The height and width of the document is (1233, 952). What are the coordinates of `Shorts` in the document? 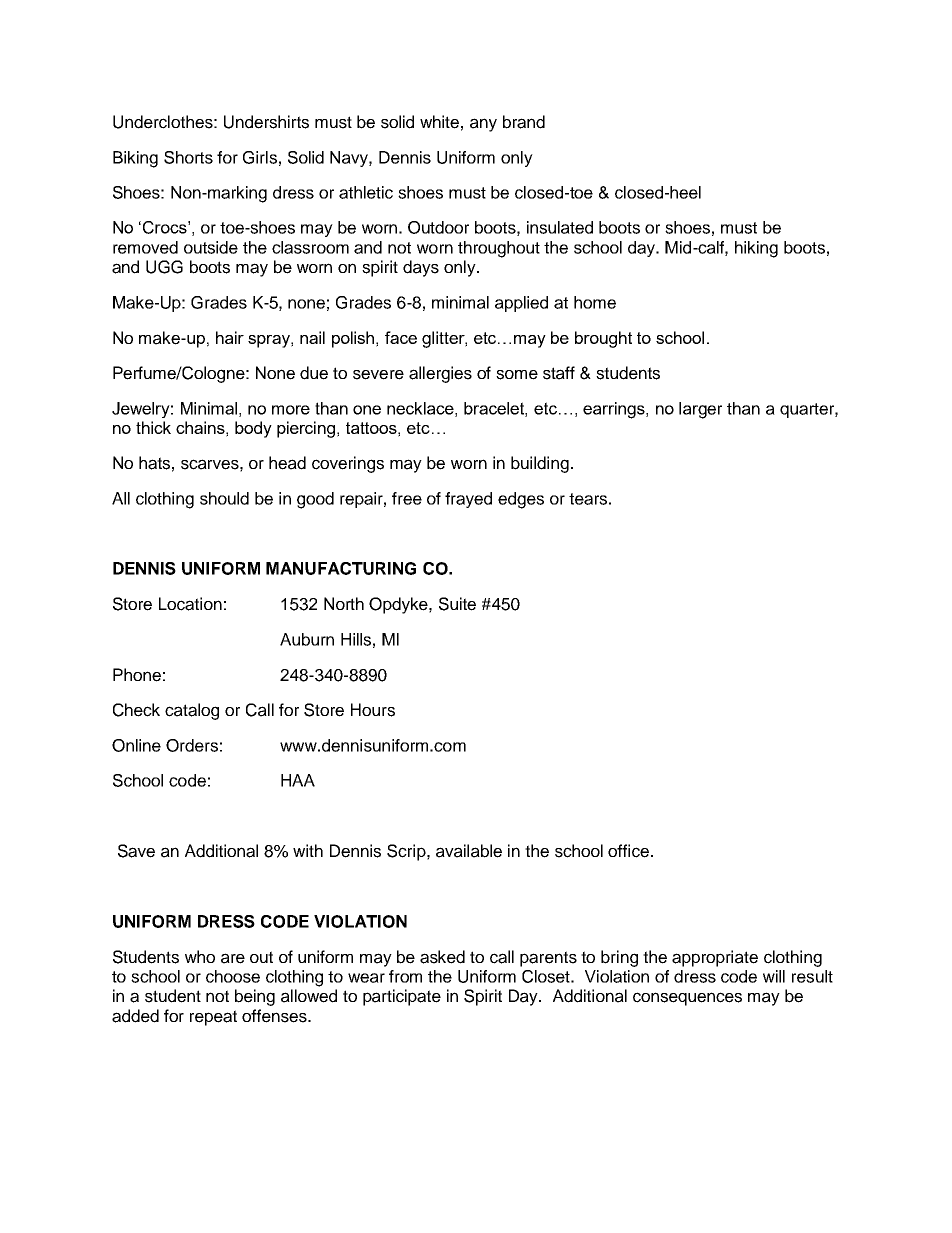 It's located at (188, 157).
